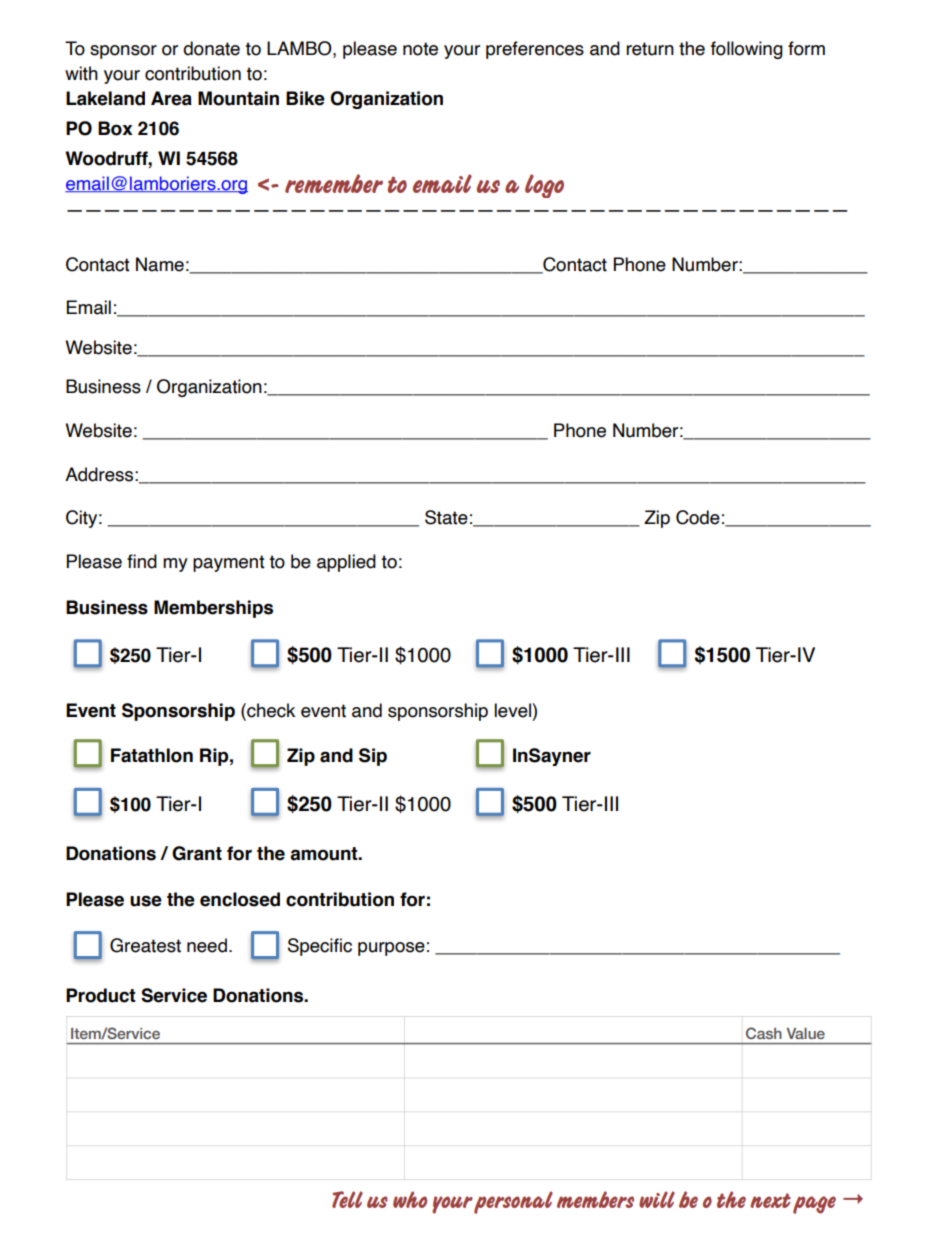 This document has height=1233, width=952. Describe the element at coordinates (347, 1199) in the document. I see `Tell` at that location.
